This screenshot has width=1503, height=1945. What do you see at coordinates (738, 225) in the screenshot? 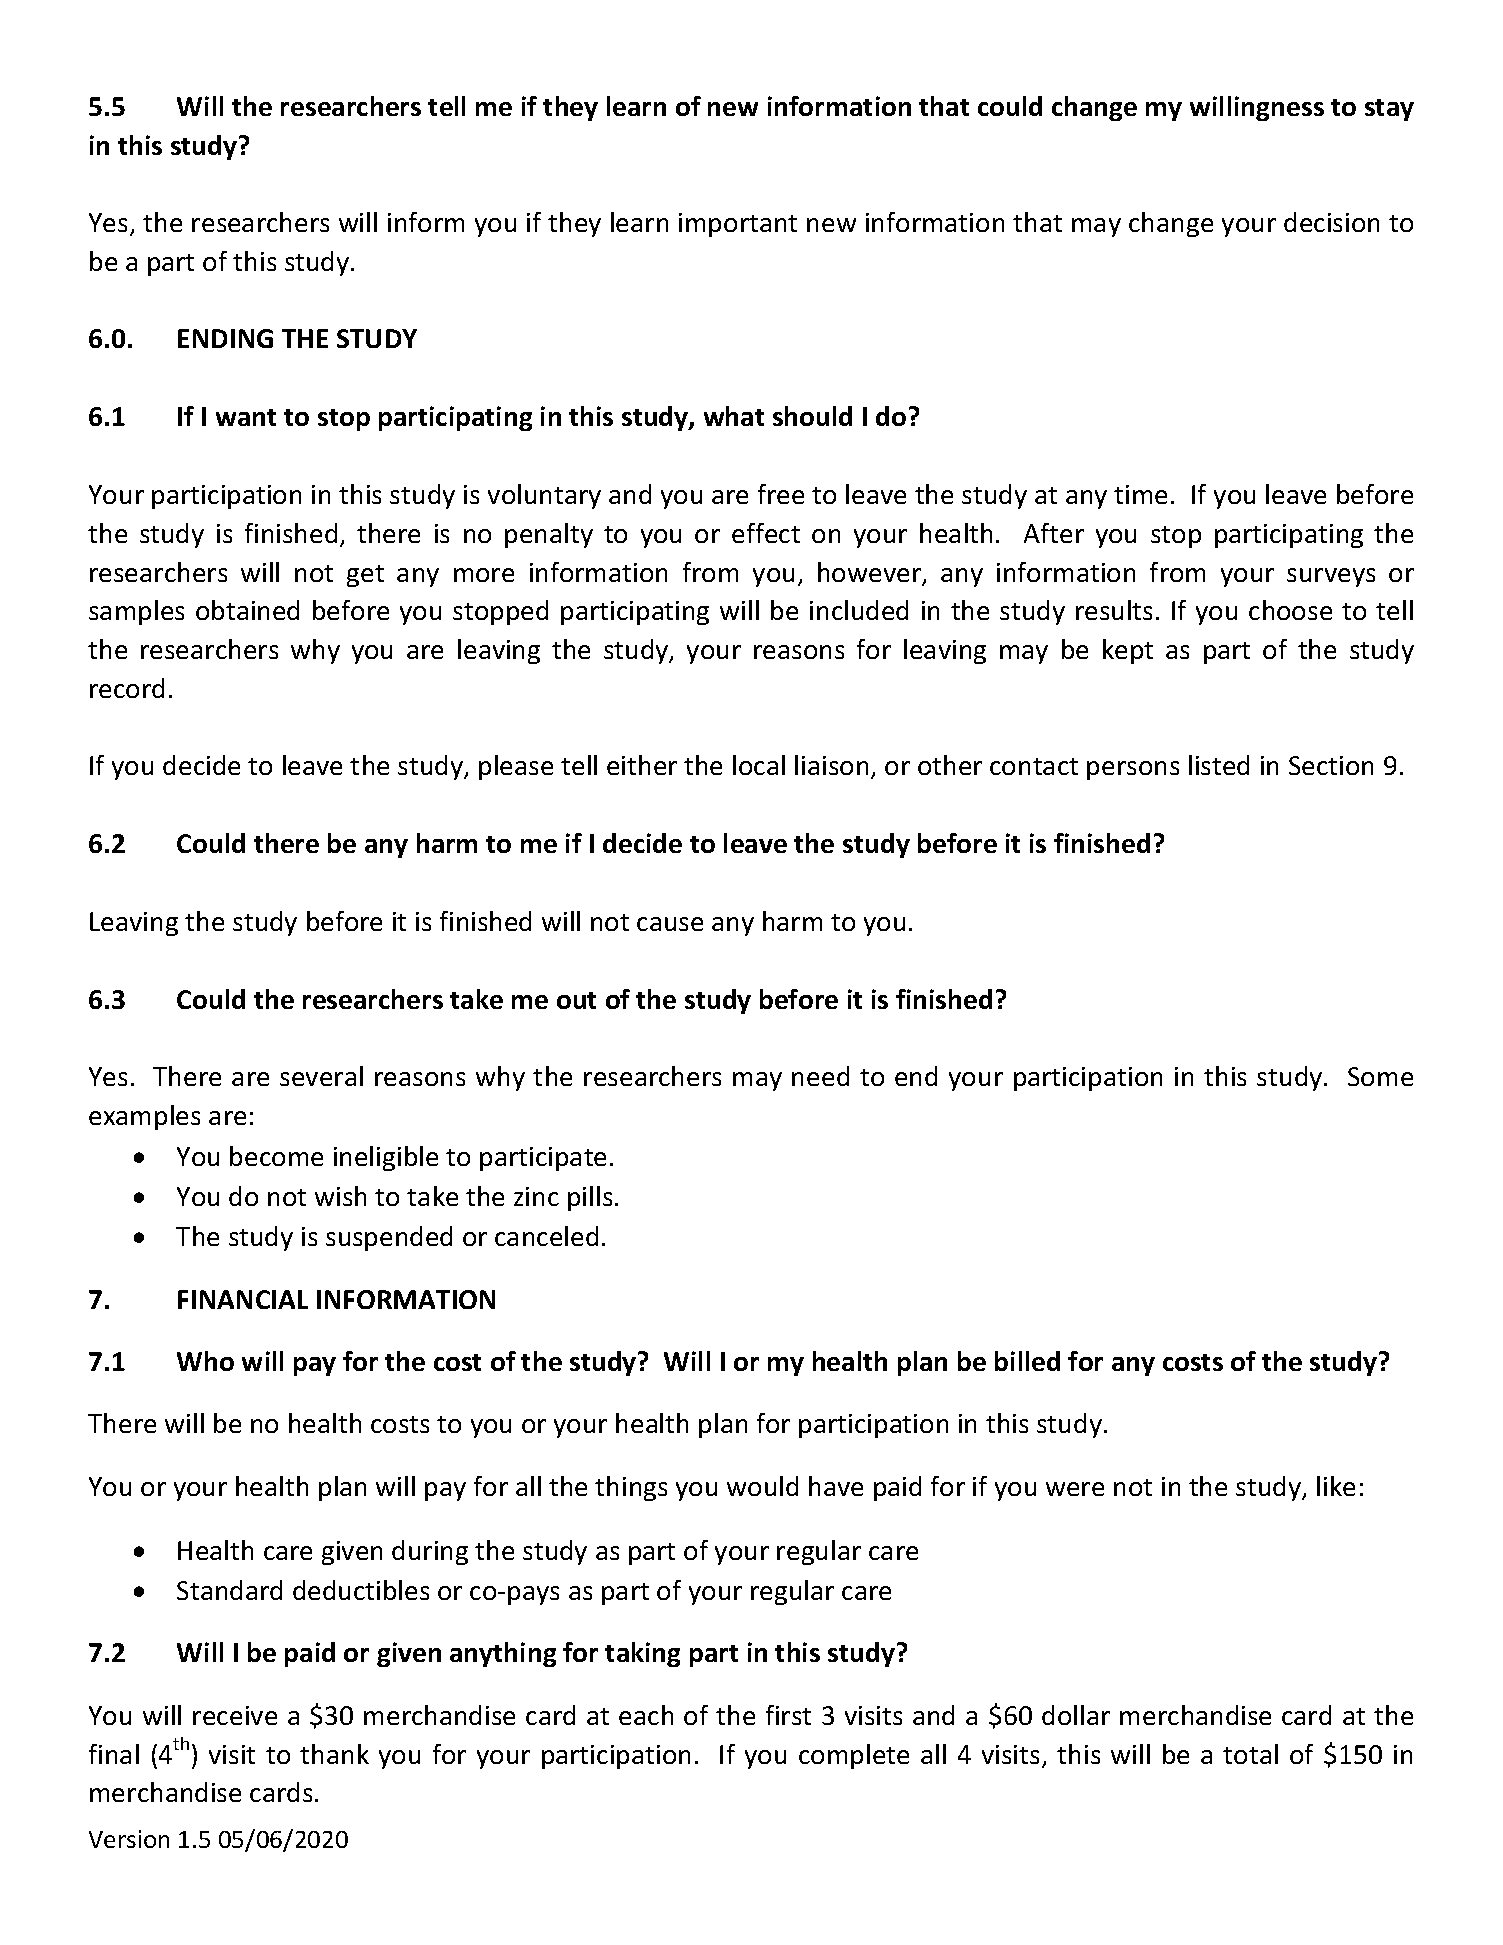
I see `important` at bounding box center [738, 225].
